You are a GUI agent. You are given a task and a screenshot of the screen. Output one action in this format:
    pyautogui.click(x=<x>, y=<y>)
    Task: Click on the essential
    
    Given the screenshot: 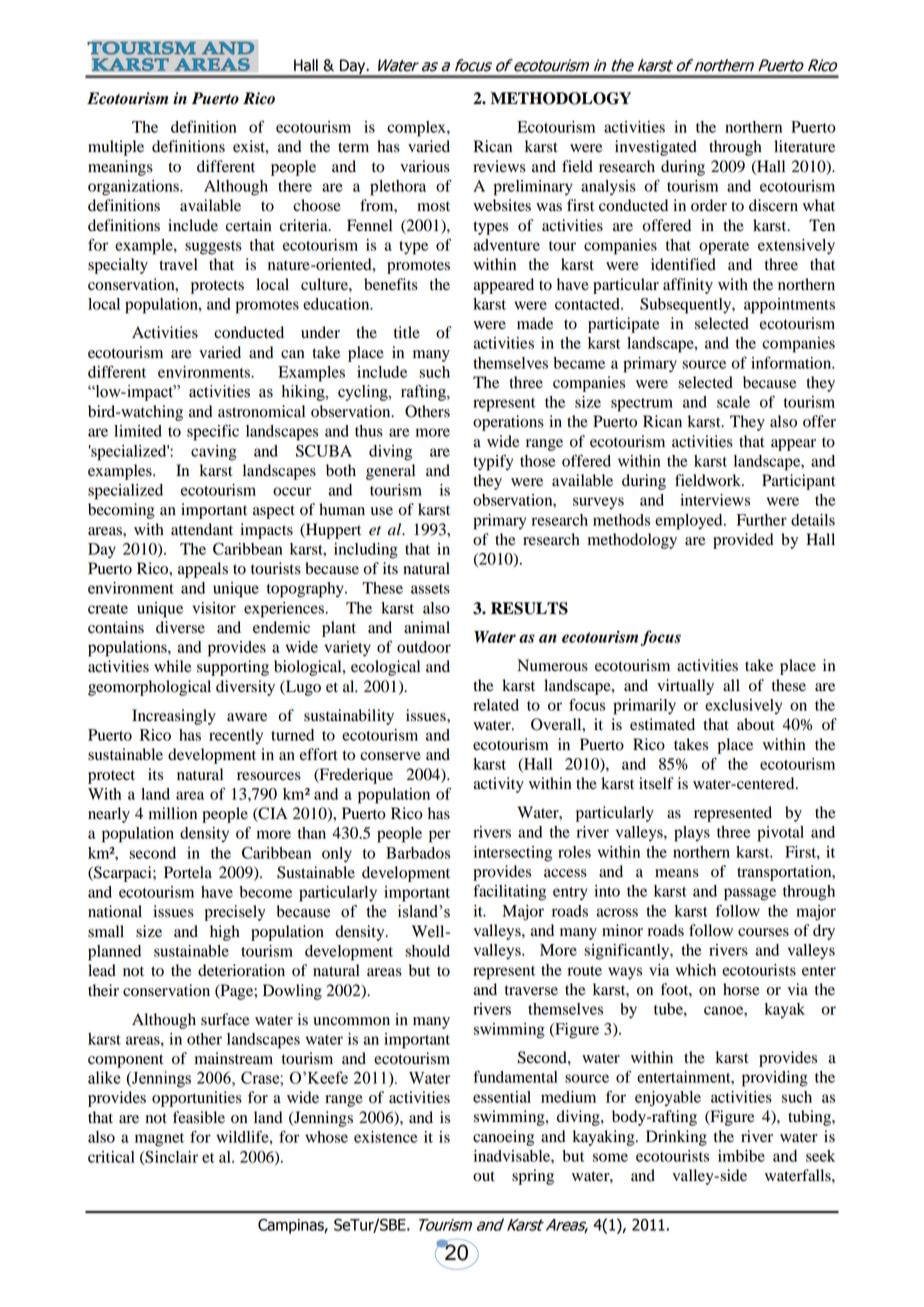 What is the action you would take?
    pyautogui.click(x=502, y=1097)
